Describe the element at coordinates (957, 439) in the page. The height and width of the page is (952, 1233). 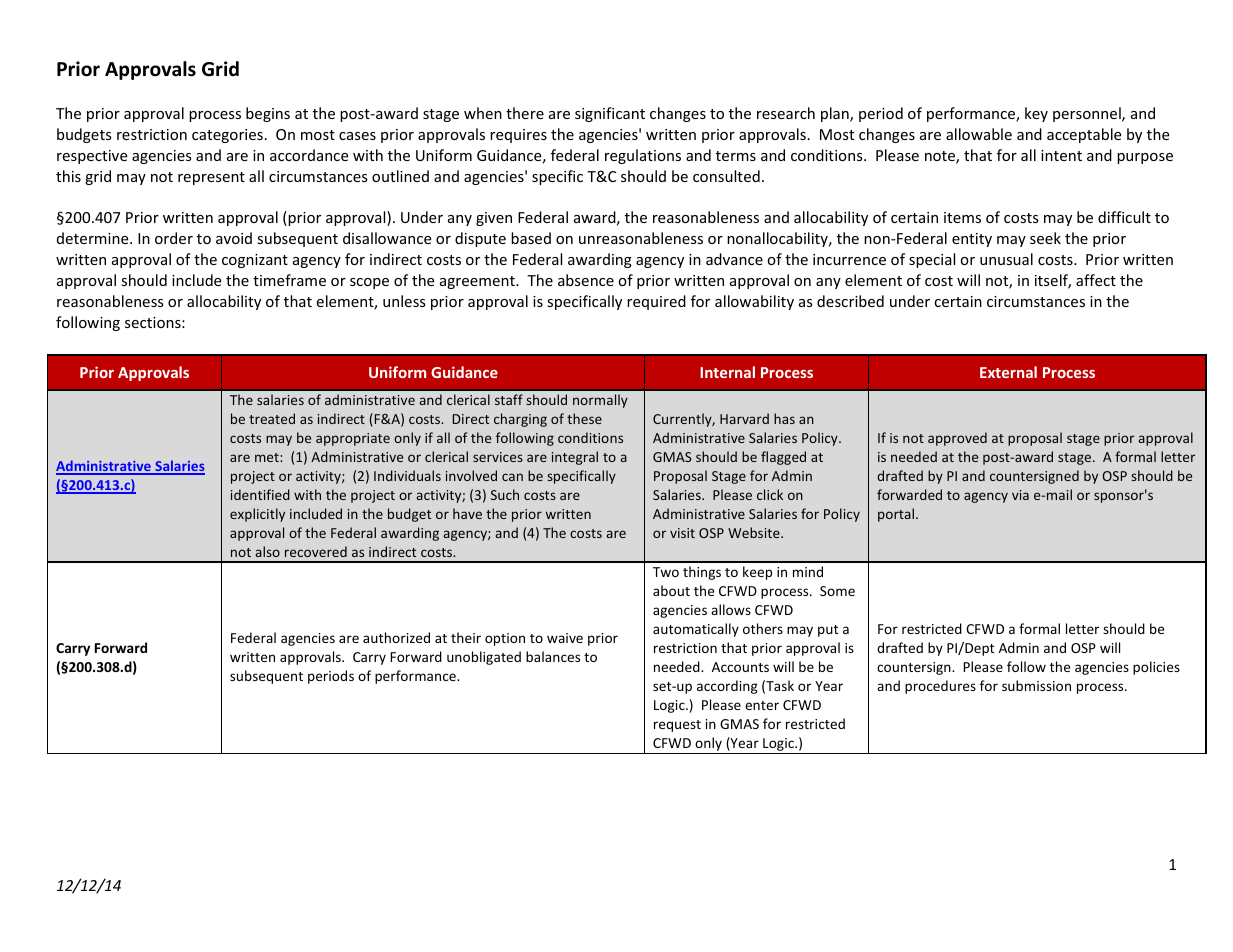
I see `approved` at that location.
